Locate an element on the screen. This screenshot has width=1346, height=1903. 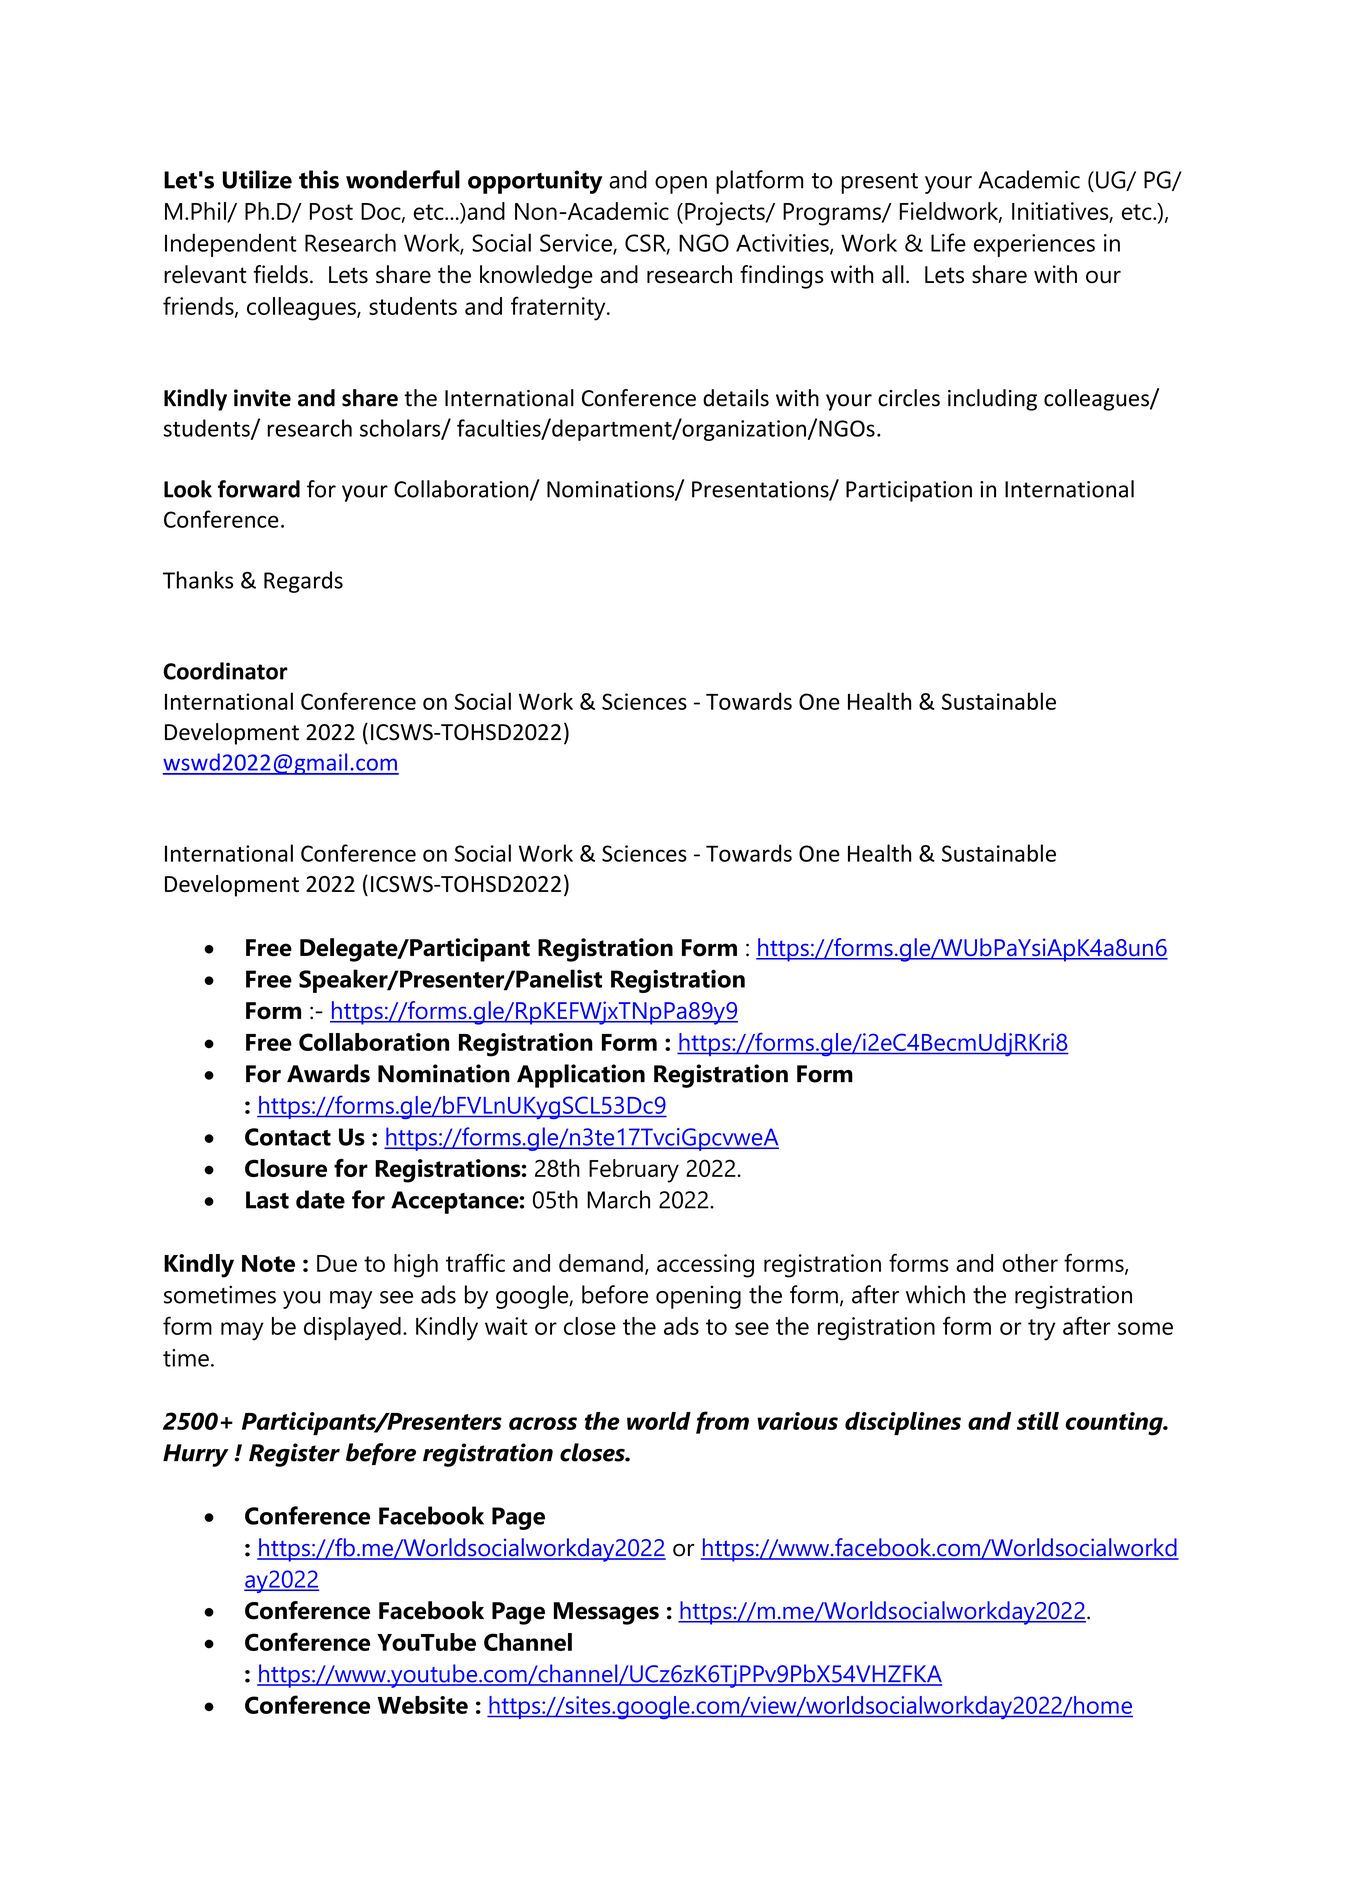
Participation is located at coordinates (909, 491).
